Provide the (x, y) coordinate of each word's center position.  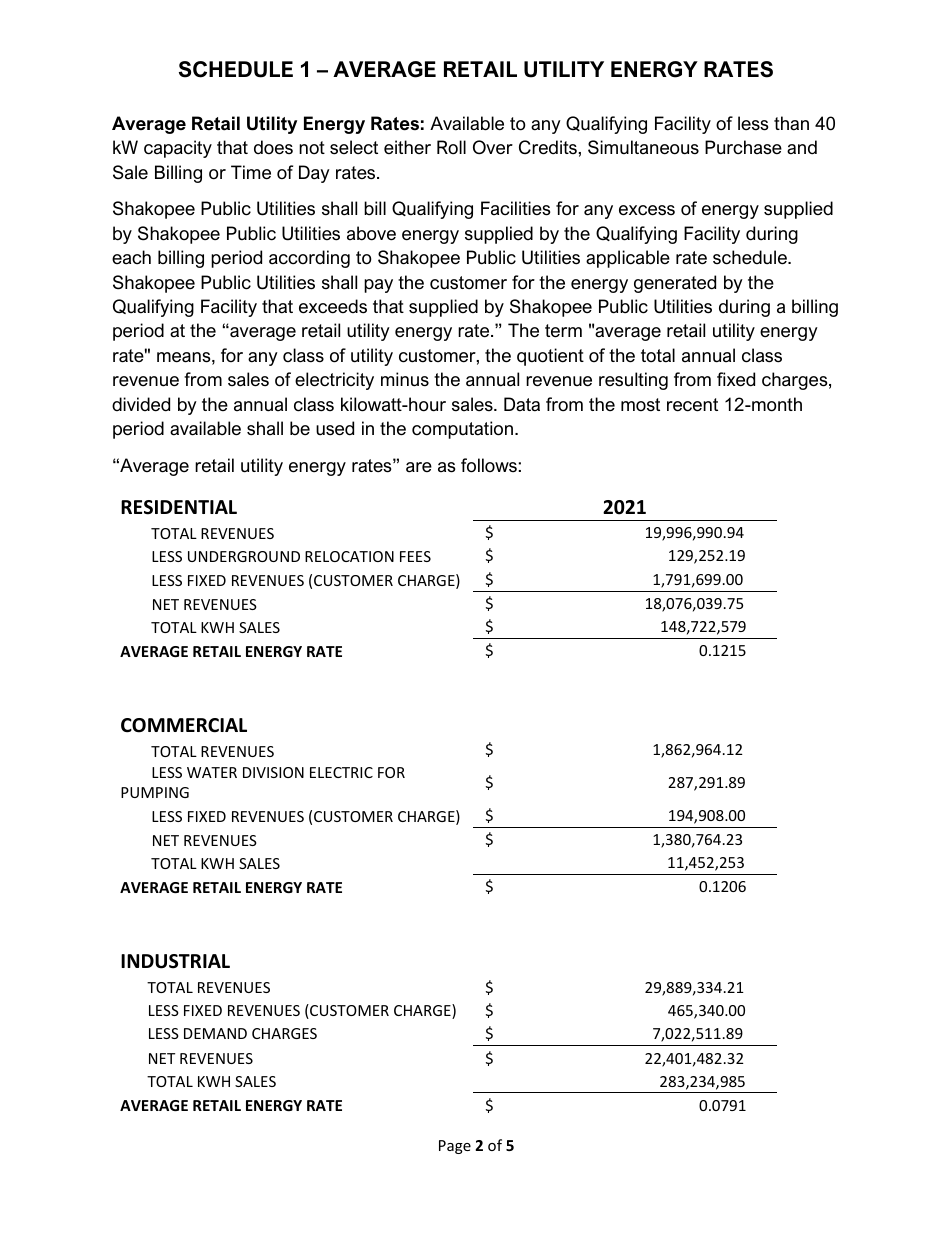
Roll (451, 147)
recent (692, 405)
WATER (212, 772)
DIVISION (273, 772)
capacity (178, 149)
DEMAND (215, 1033)
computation (462, 430)
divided (141, 404)
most (640, 405)
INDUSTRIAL (175, 961)
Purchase (743, 147)
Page (455, 1147)
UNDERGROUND (244, 556)
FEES (415, 556)
